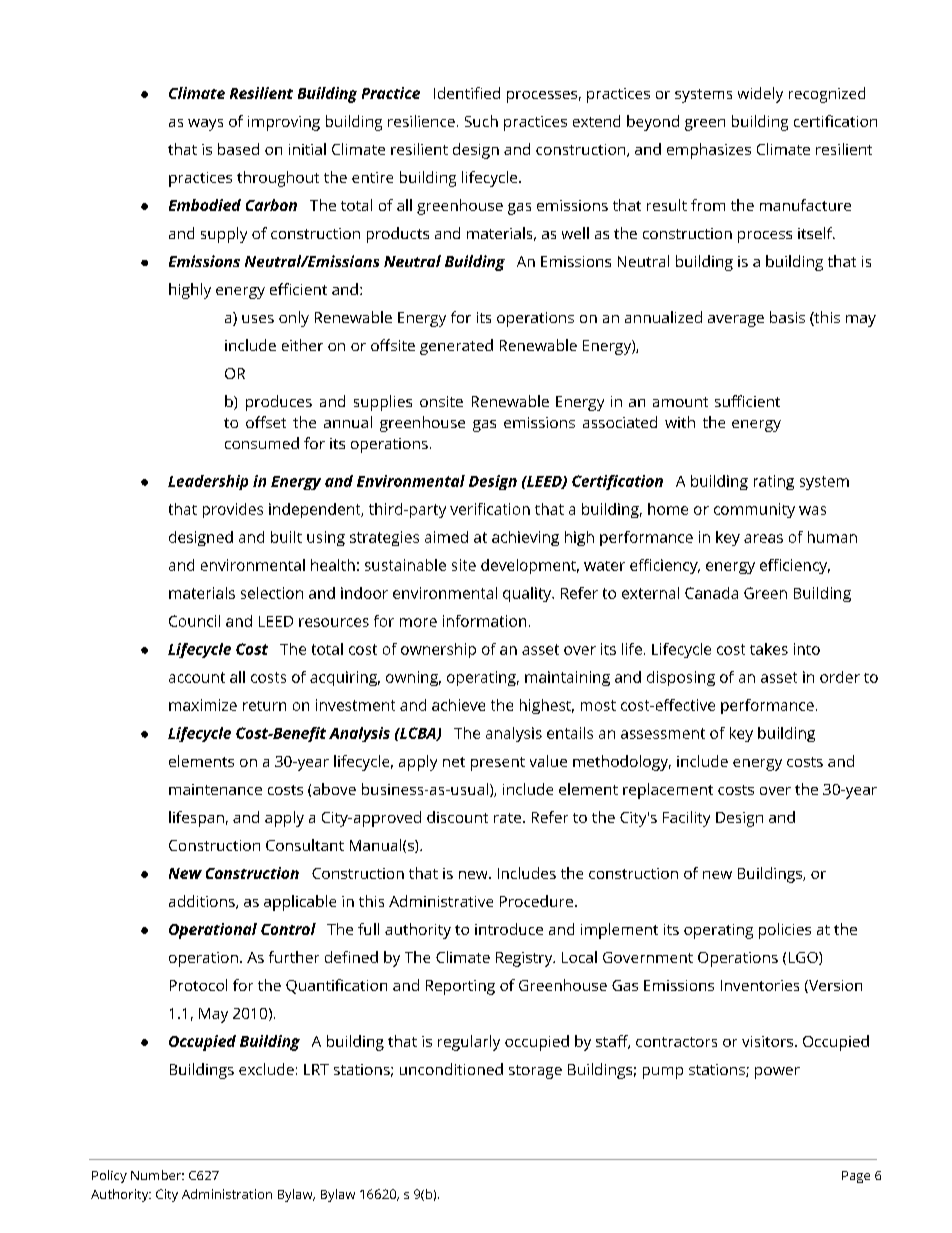  Describe the element at coordinates (194, 621) in the screenshot. I see `Council` at that location.
